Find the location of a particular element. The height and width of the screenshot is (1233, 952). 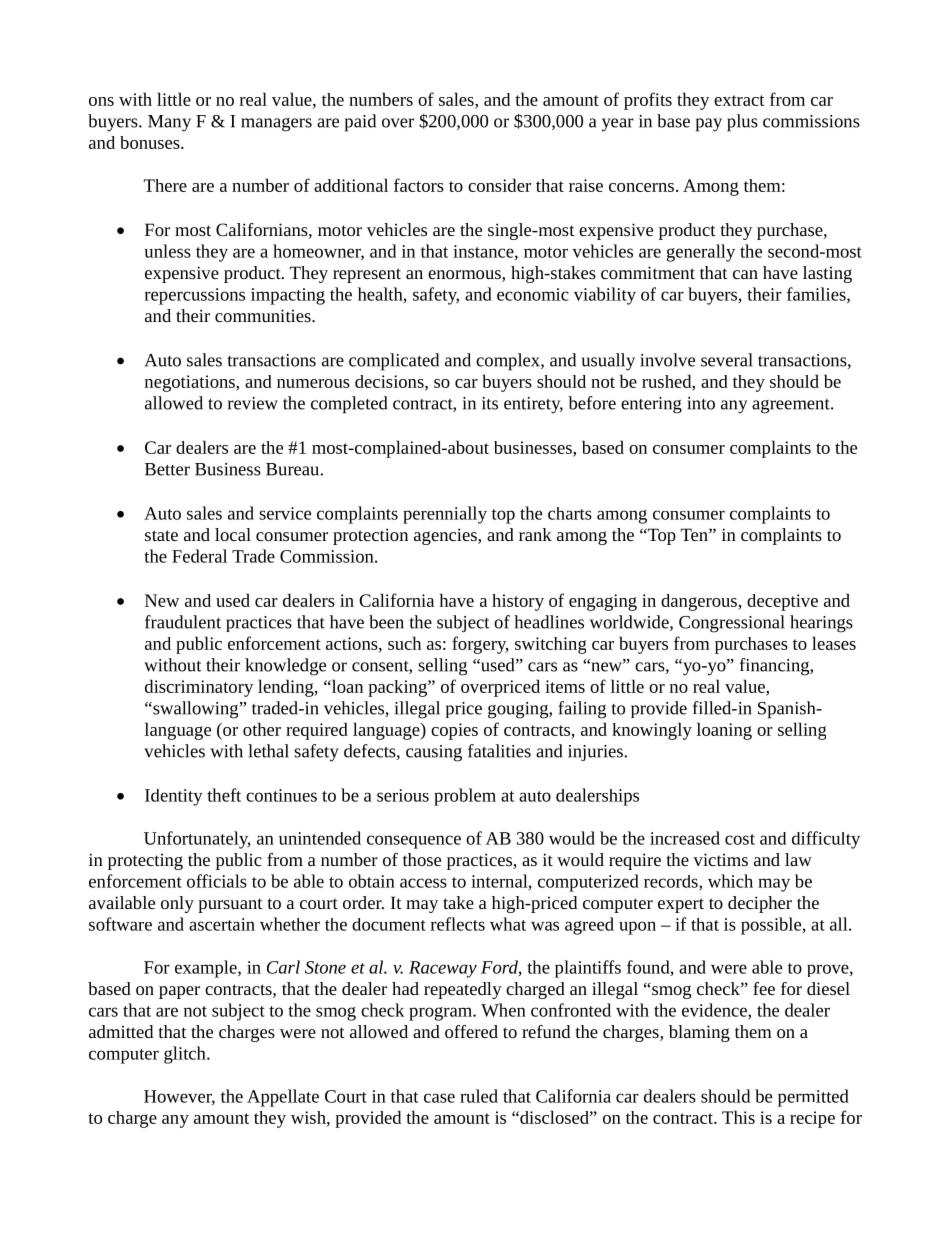

glitch is located at coordinates (186, 1055).
